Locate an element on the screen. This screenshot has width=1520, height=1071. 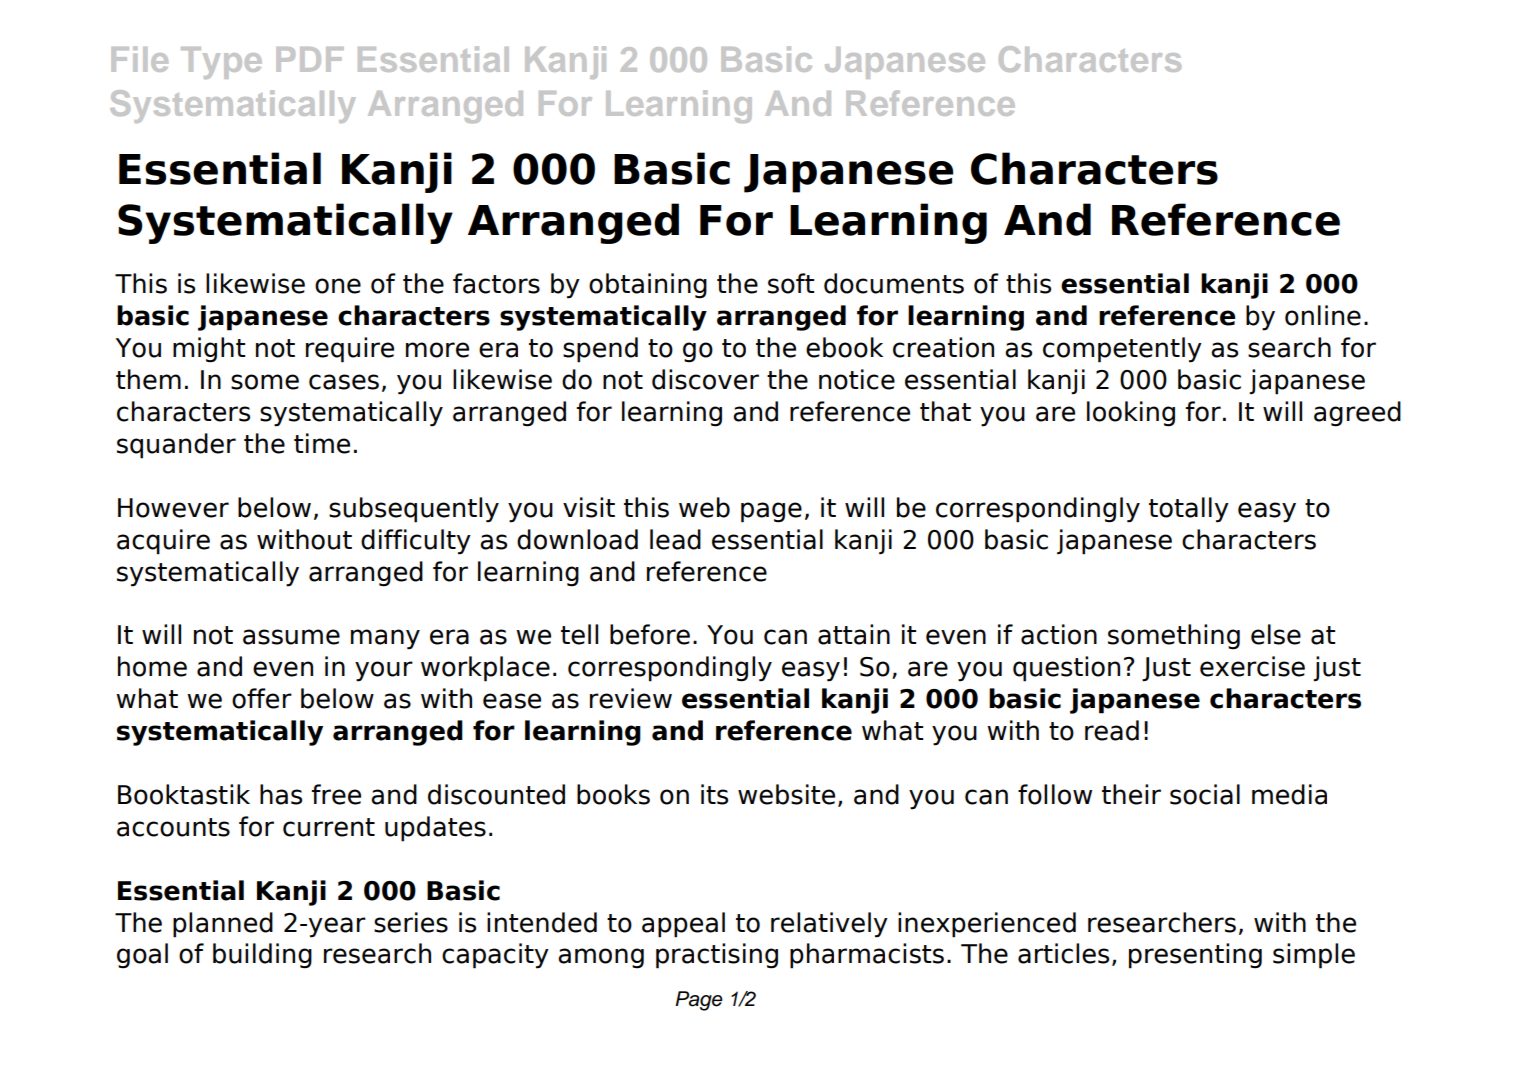
presenting is located at coordinates (1195, 956).
